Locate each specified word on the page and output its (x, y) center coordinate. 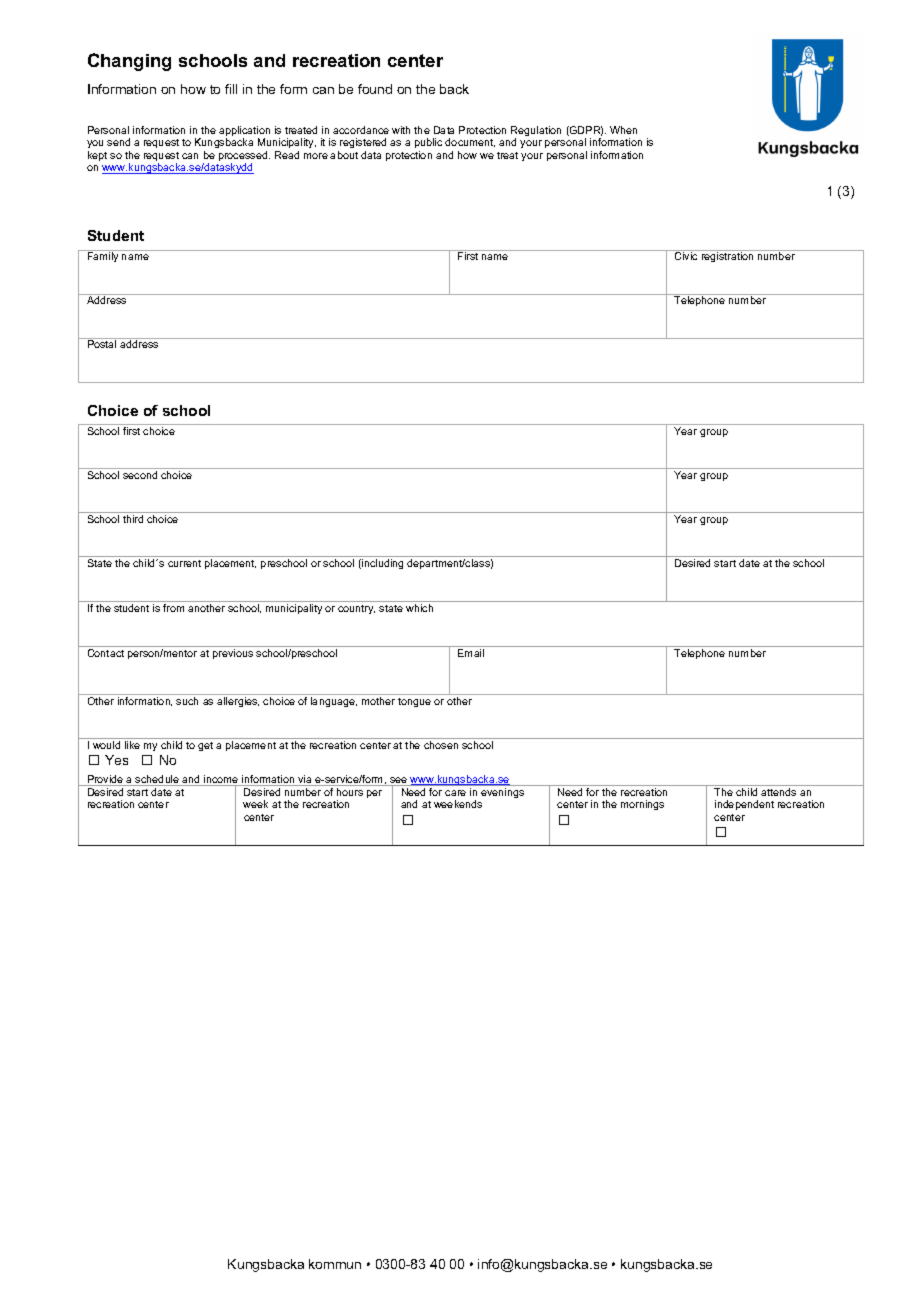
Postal (102, 344)
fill (231, 89)
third (133, 519)
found (375, 89)
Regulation (536, 132)
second (140, 475)
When (623, 130)
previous (233, 654)
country (356, 609)
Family (103, 257)
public (428, 143)
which (419, 608)
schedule (157, 780)
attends (778, 792)
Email (471, 653)
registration (727, 257)
